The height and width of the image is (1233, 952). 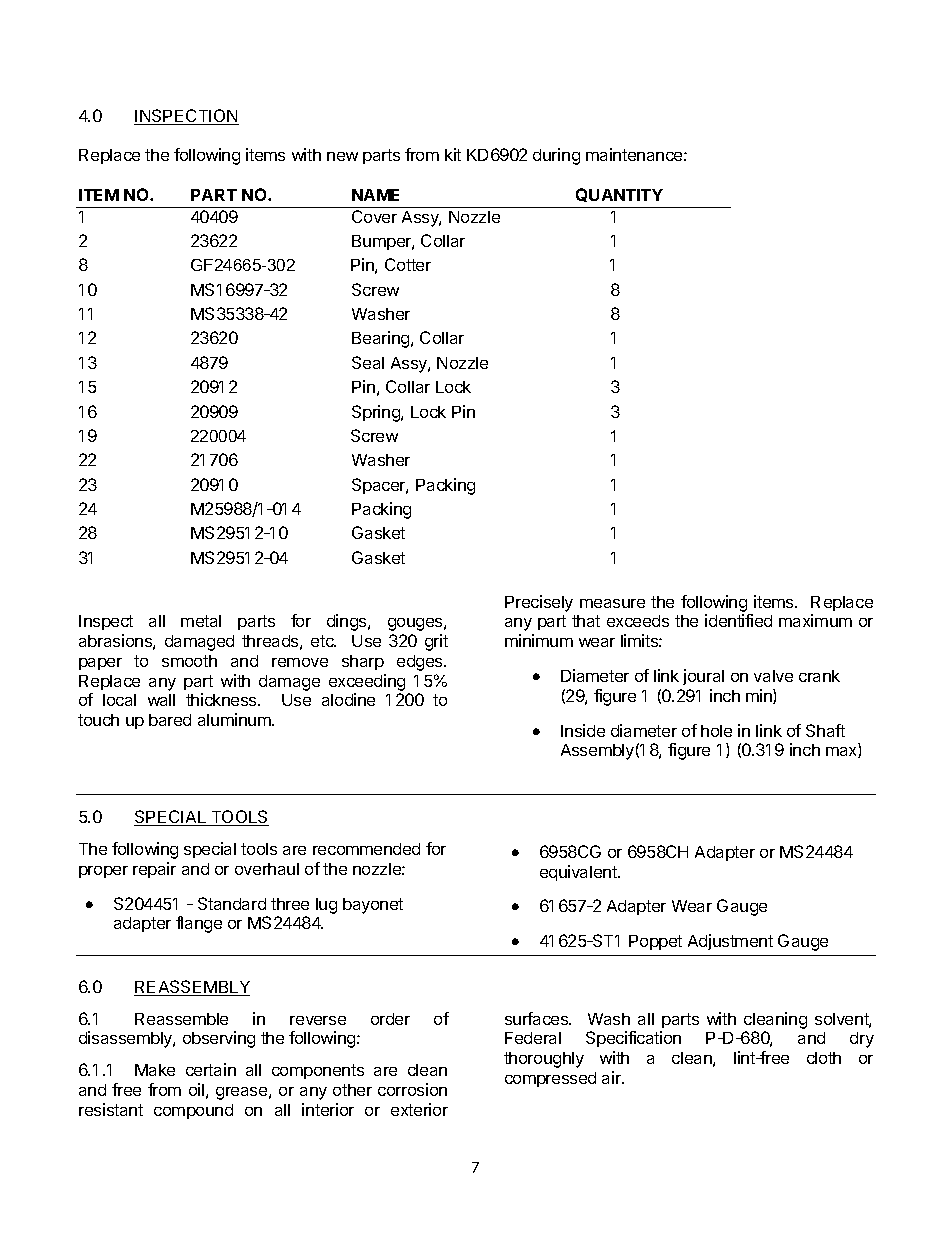 What do you see at coordinates (342, 156) in the image?
I see `new` at bounding box center [342, 156].
